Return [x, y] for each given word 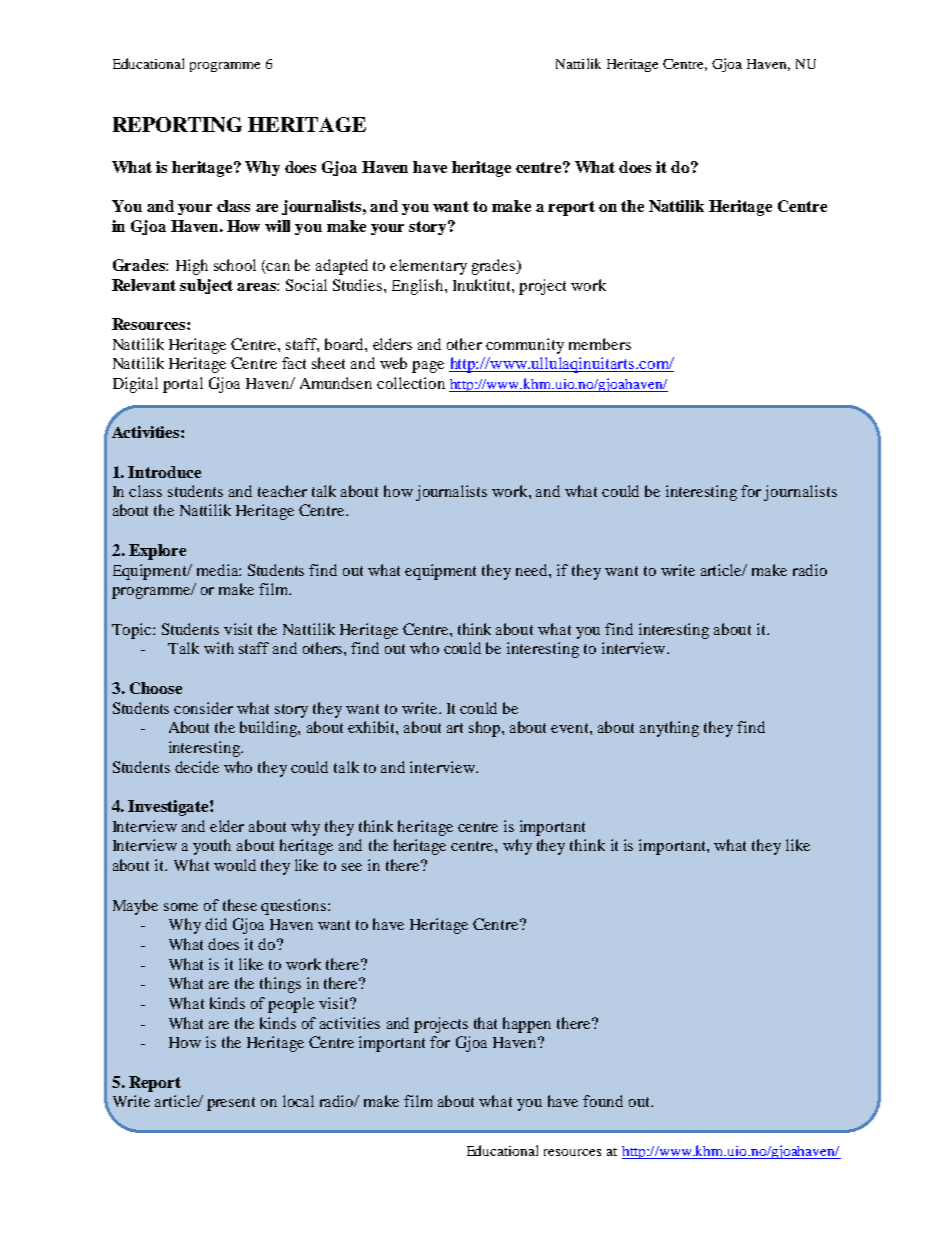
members [600, 344]
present [231, 1104]
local [298, 1101]
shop [486, 729]
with [219, 648]
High [192, 267]
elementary [428, 267]
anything [669, 729]
